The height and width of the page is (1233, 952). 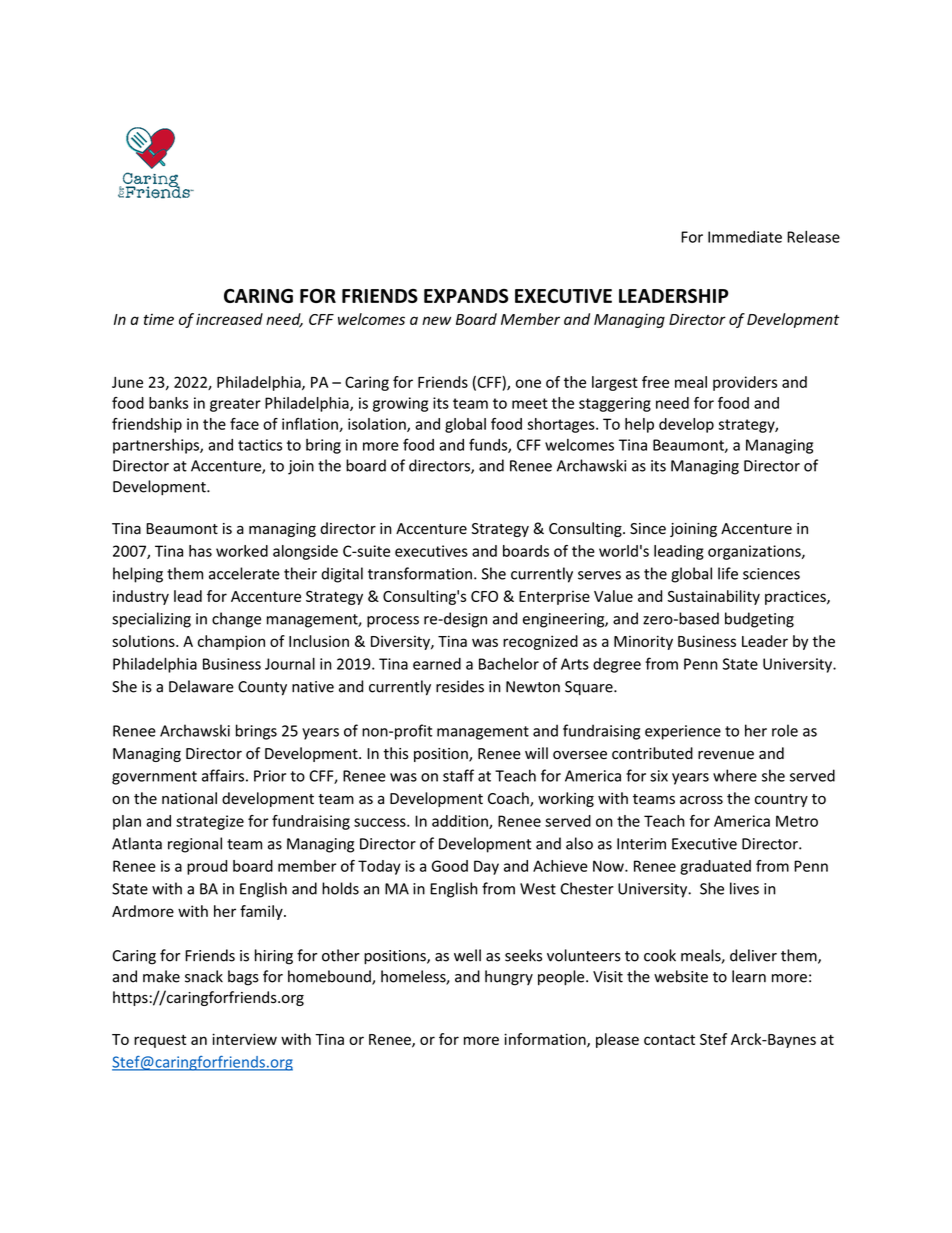 What do you see at coordinates (244, 1039) in the page?
I see `interview` at bounding box center [244, 1039].
